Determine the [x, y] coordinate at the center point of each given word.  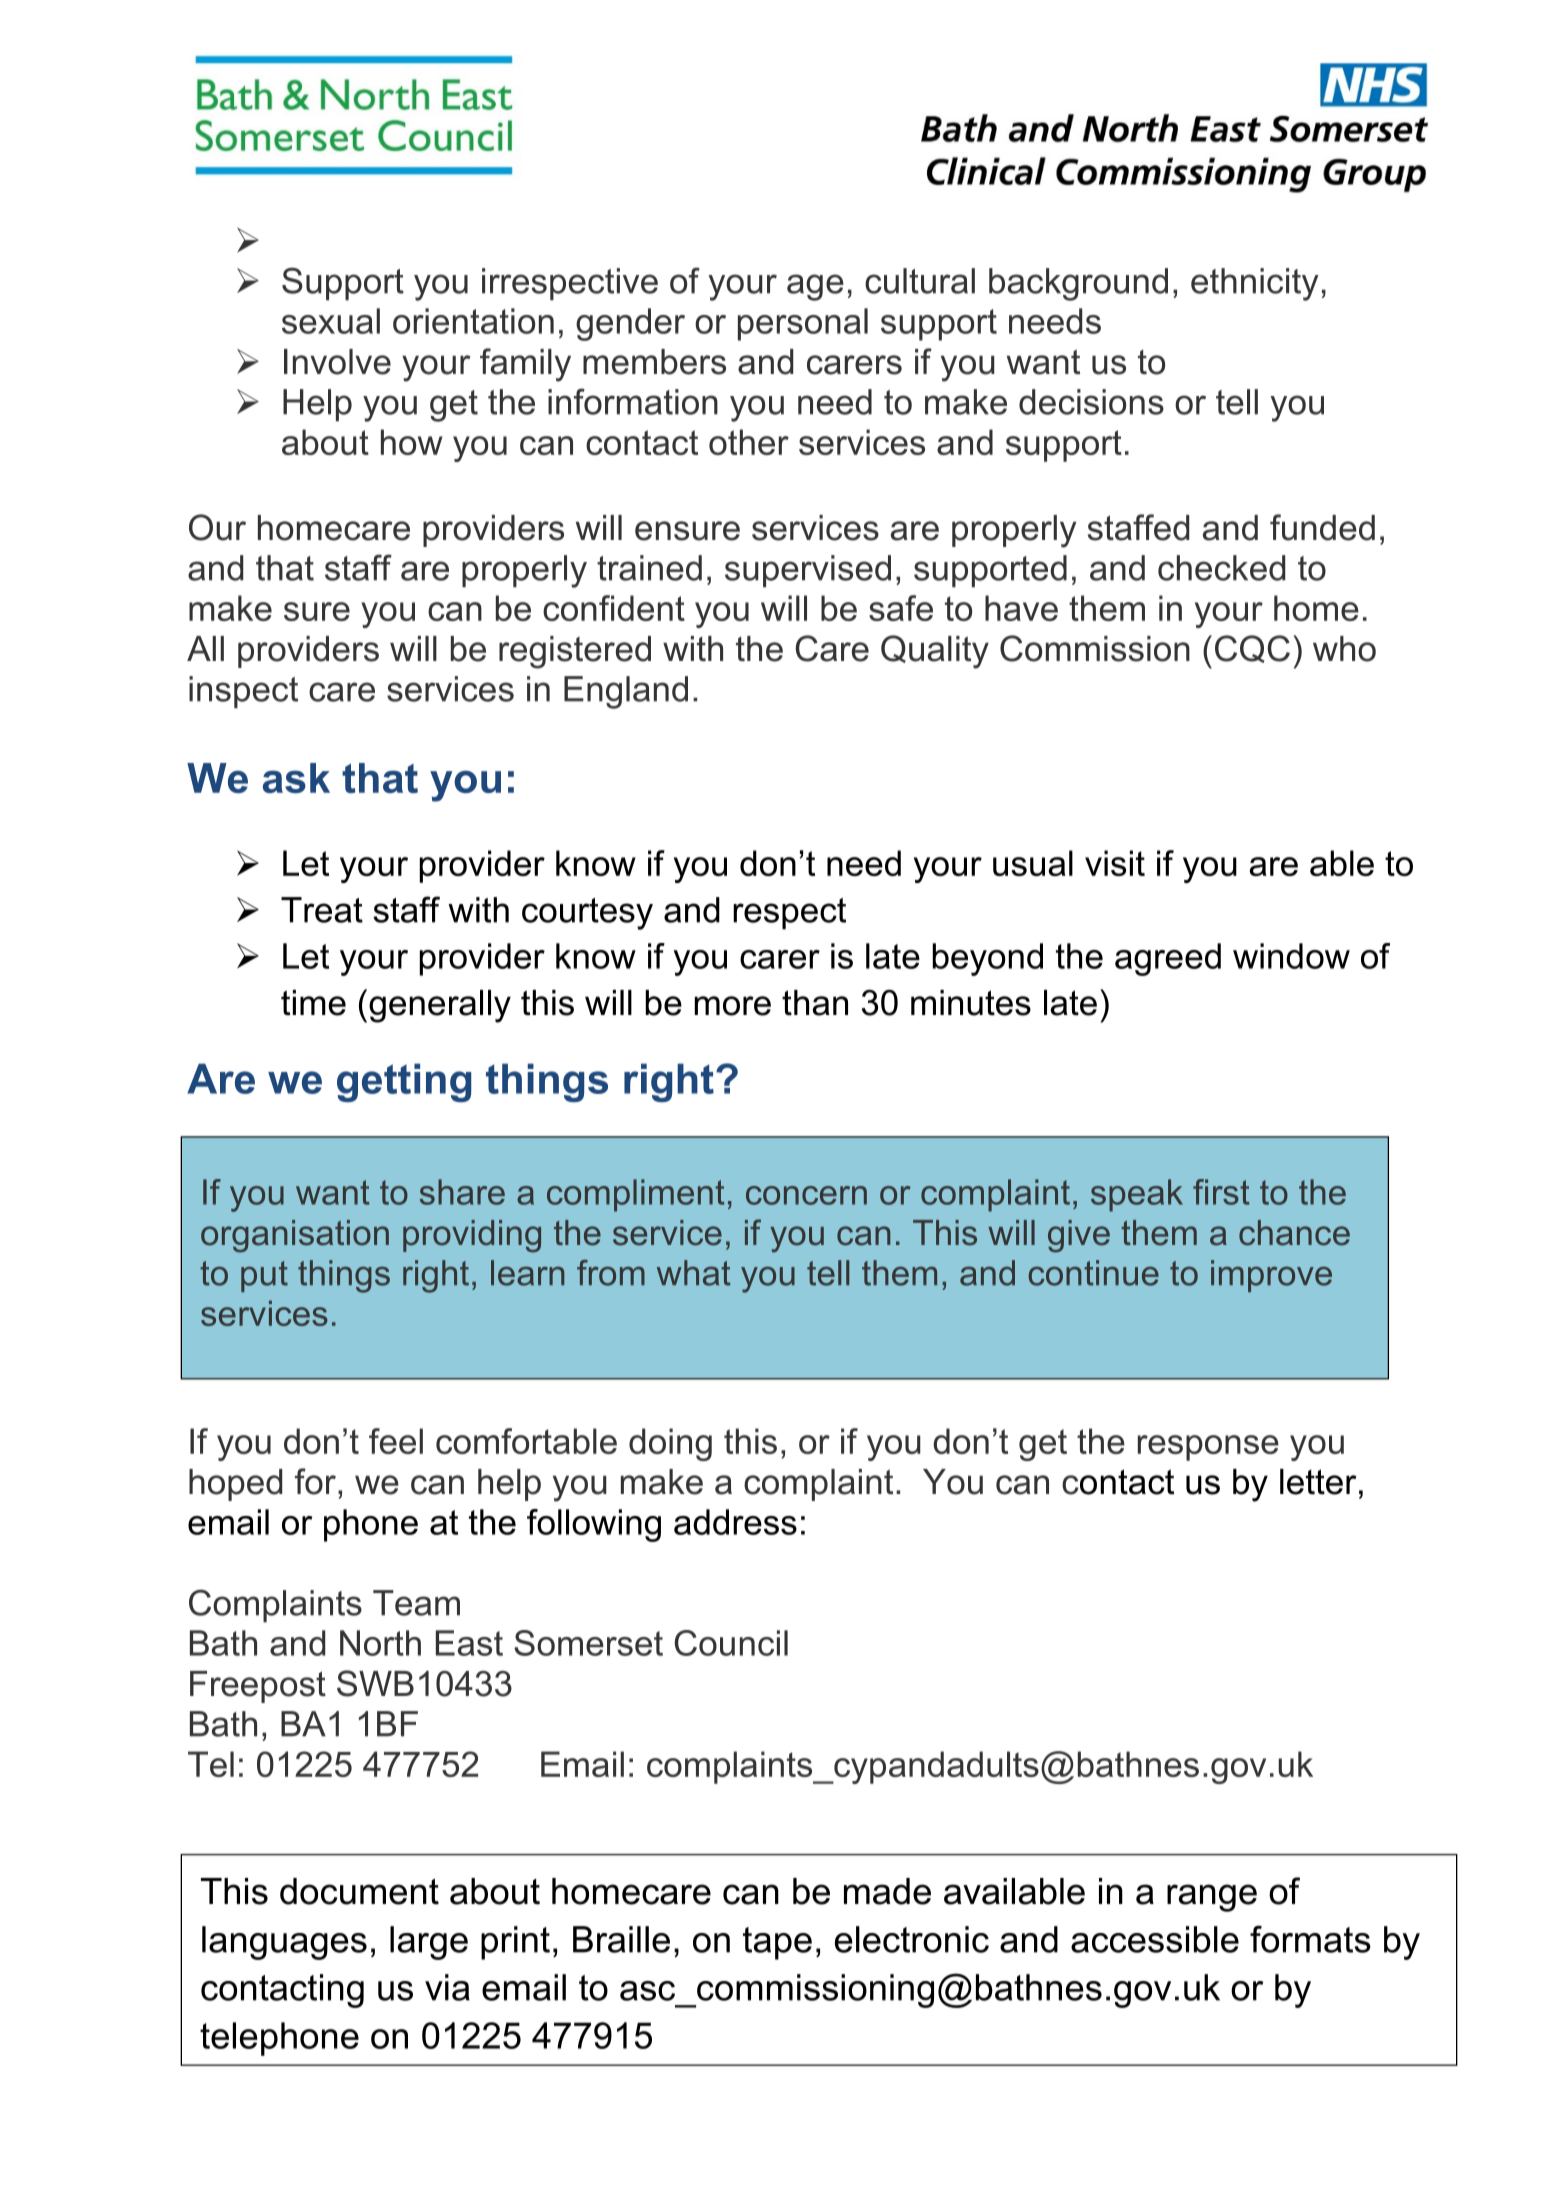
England [626, 692]
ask [296, 778]
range [1212, 1898]
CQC [1252, 649]
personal [803, 324]
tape [777, 1943]
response [1208, 1448]
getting [404, 1082]
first [1221, 1192]
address [735, 1522]
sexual [331, 321]
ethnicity [1255, 284]
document [359, 1891]
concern [806, 1195]
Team [416, 1603]
